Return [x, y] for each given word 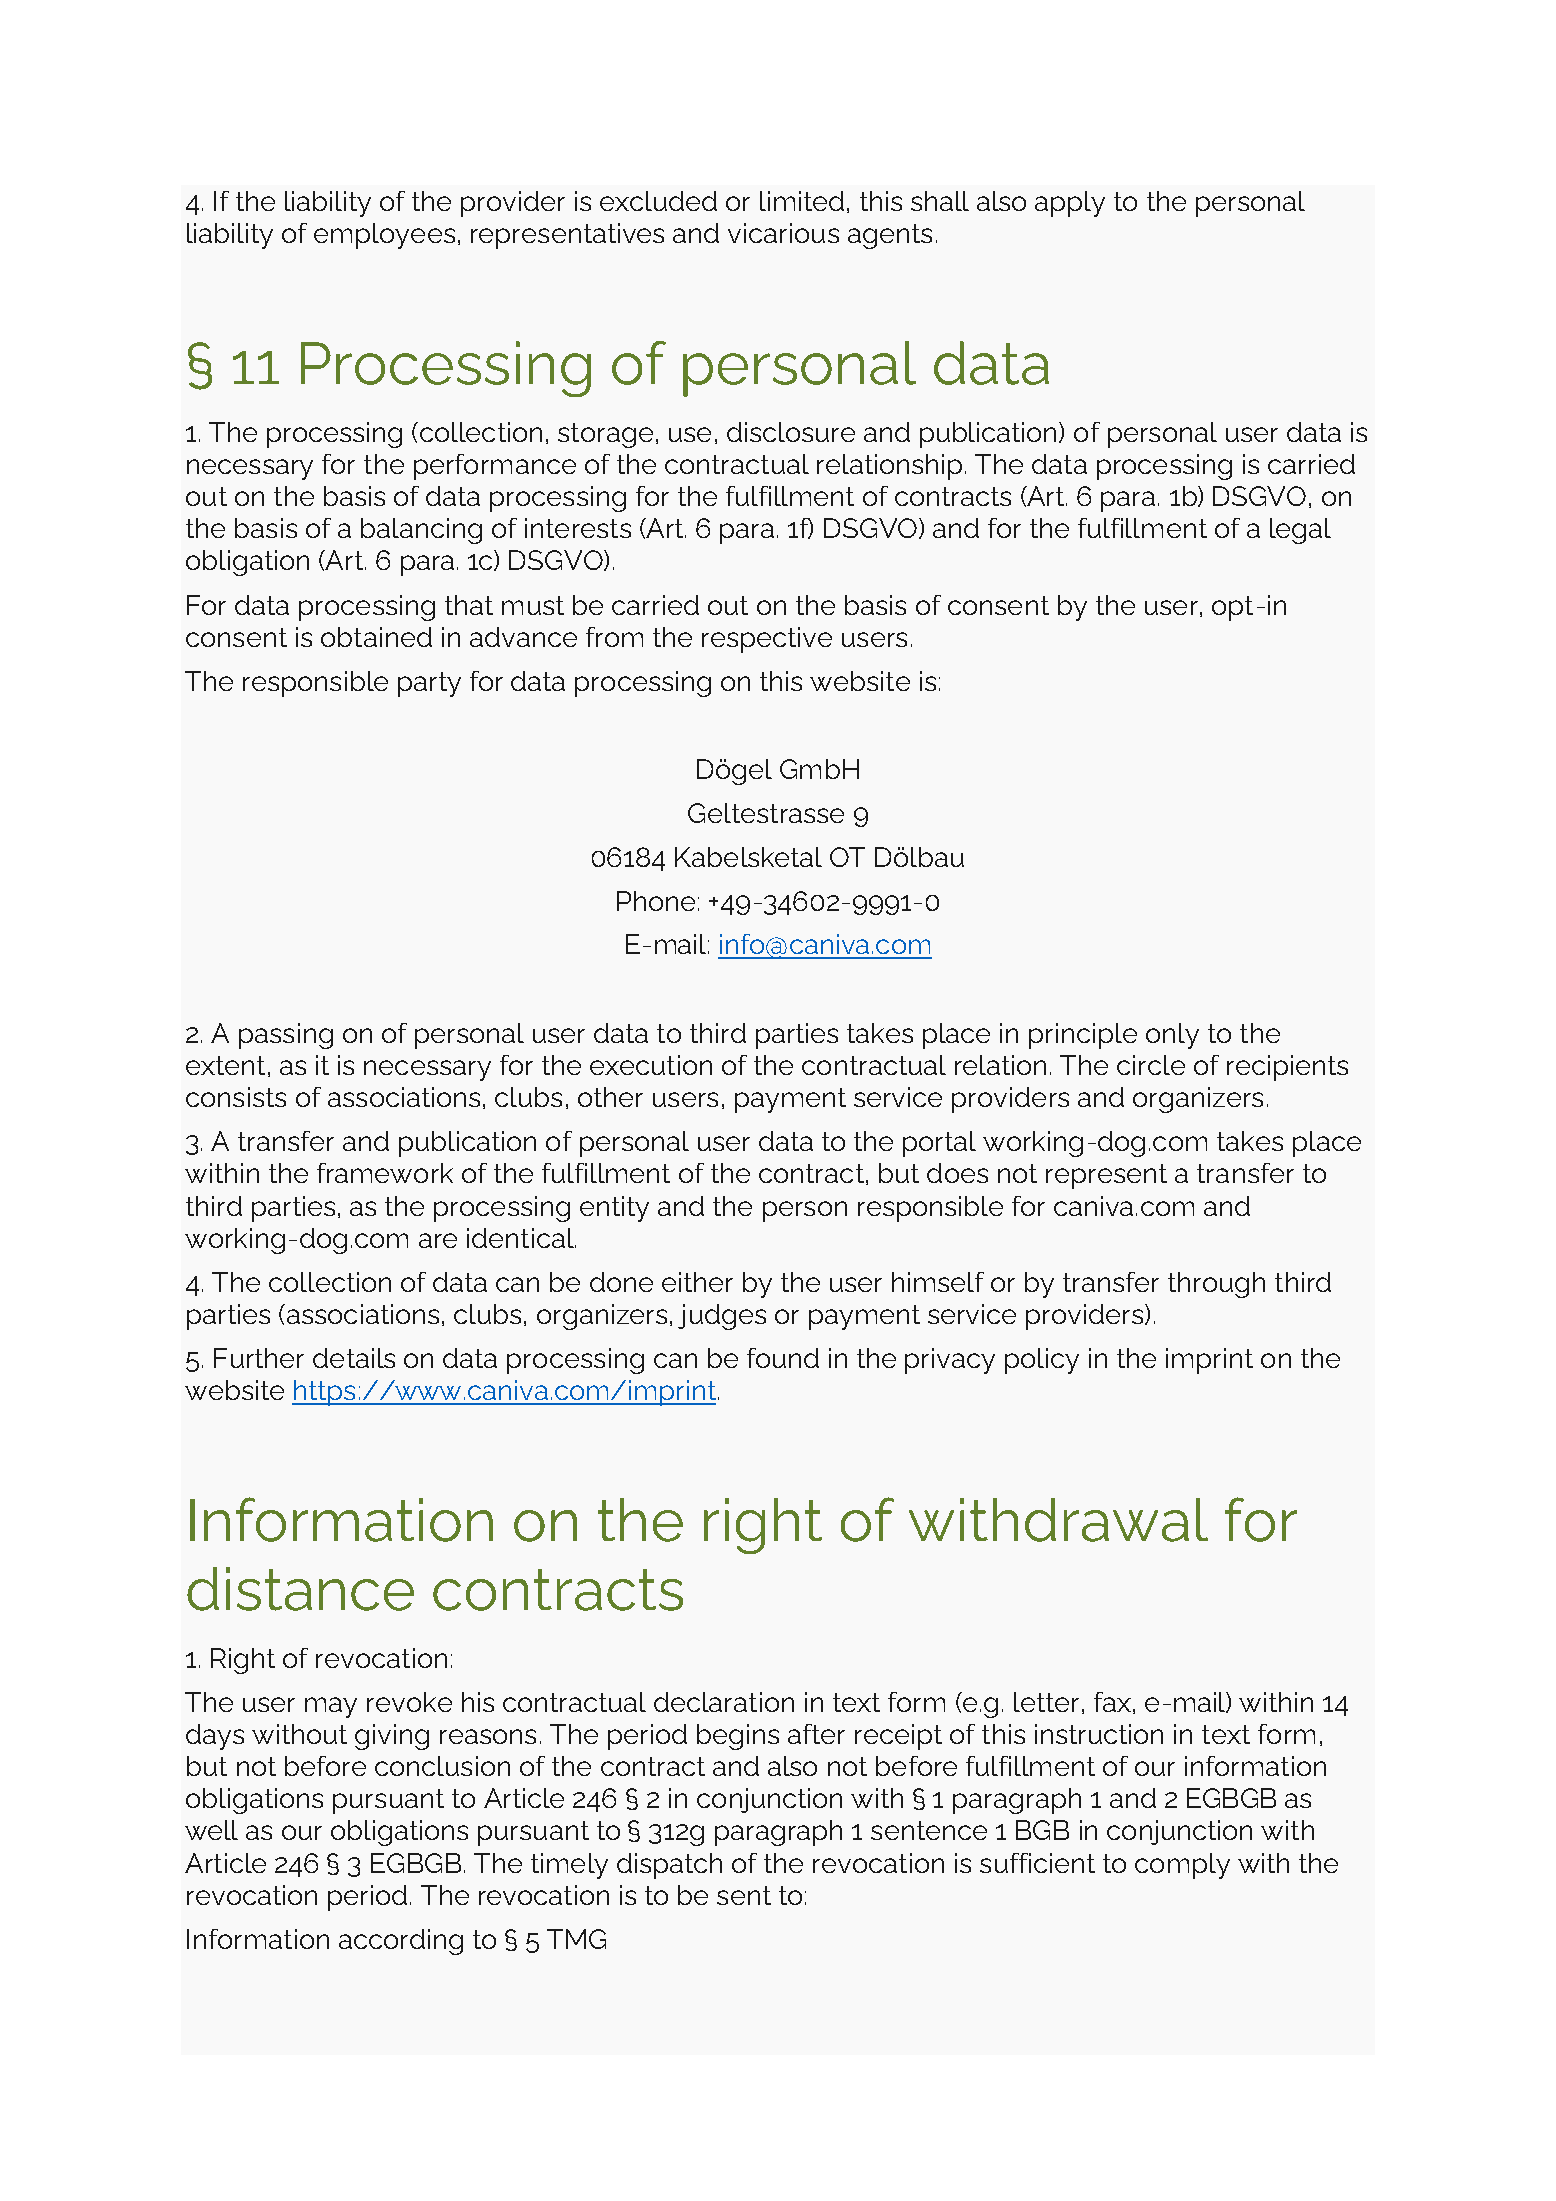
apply [1070, 204]
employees [384, 236]
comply [1182, 1866]
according [401, 1942]
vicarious [783, 233]
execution [651, 1065]
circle [1151, 1065]
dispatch [669, 1866]
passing [286, 1036]
